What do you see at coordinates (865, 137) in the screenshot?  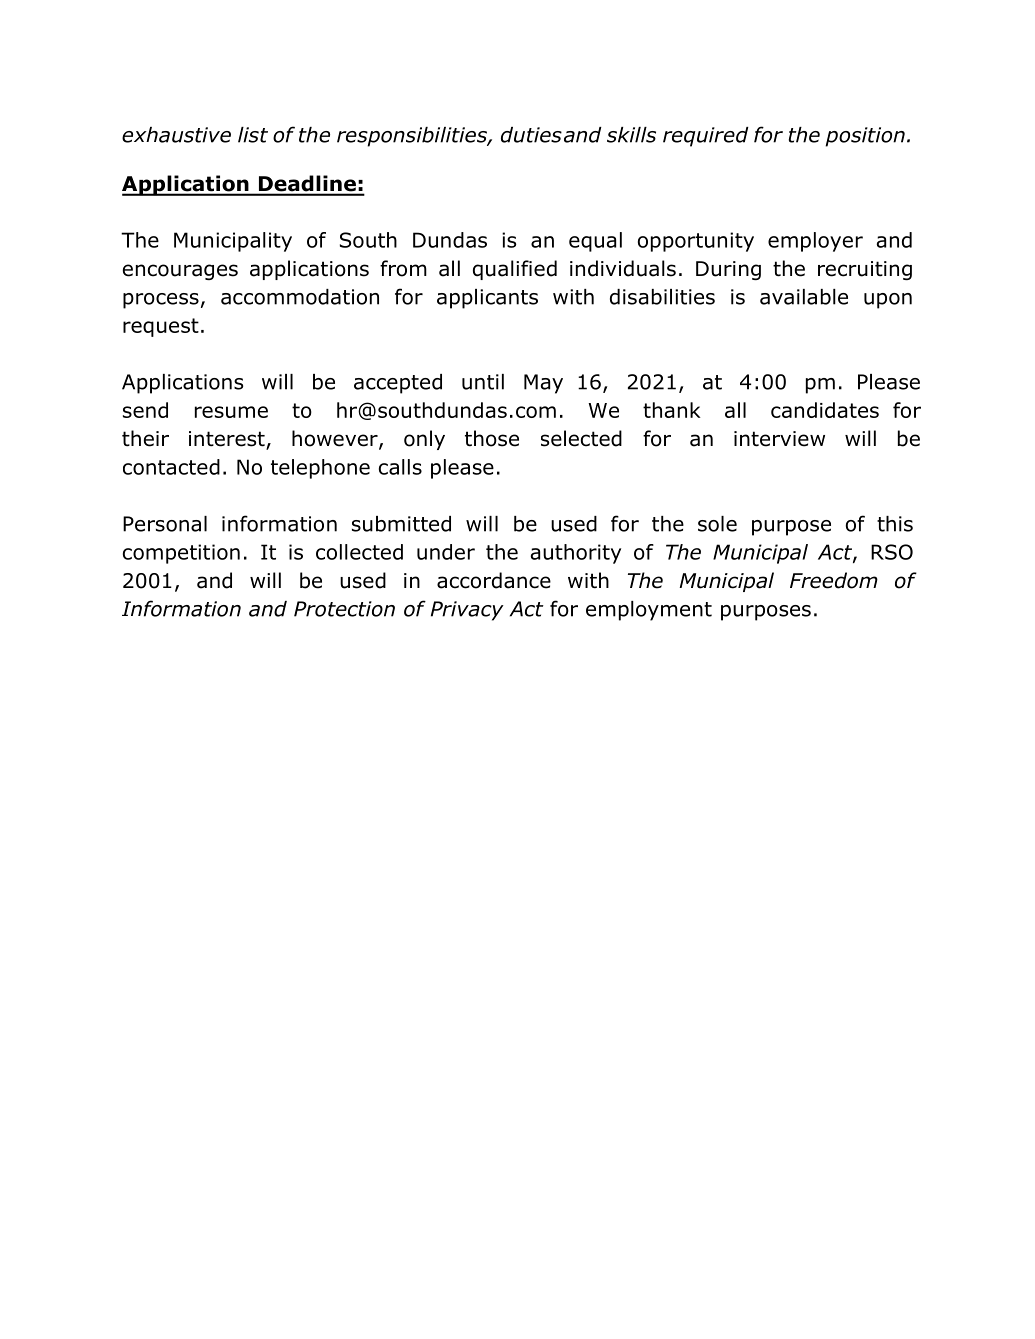 I see `position` at bounding box center [865, 137].
